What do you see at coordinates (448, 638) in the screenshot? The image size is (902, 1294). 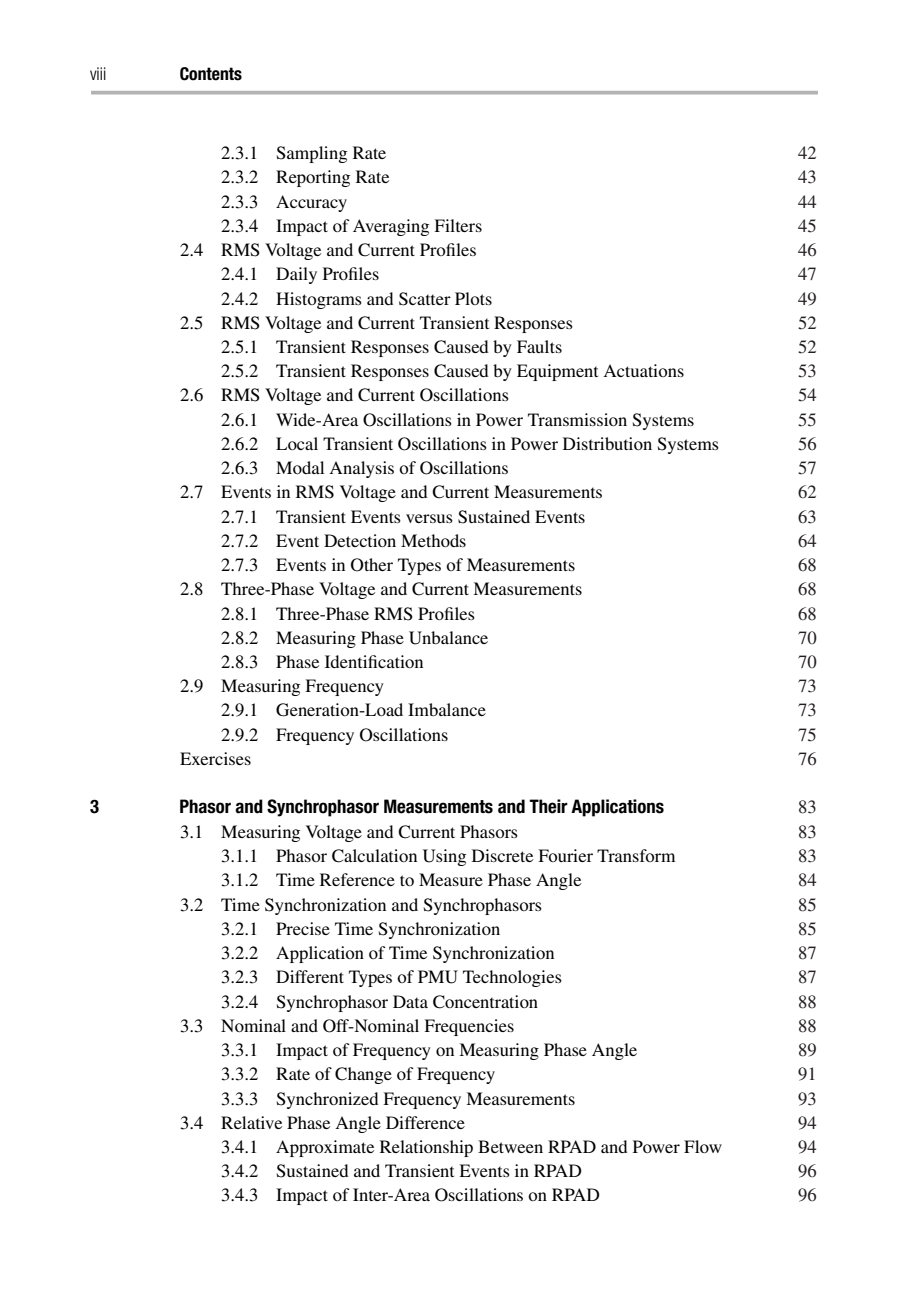 I see `Unbalance` at bounding box center [448, 638].
